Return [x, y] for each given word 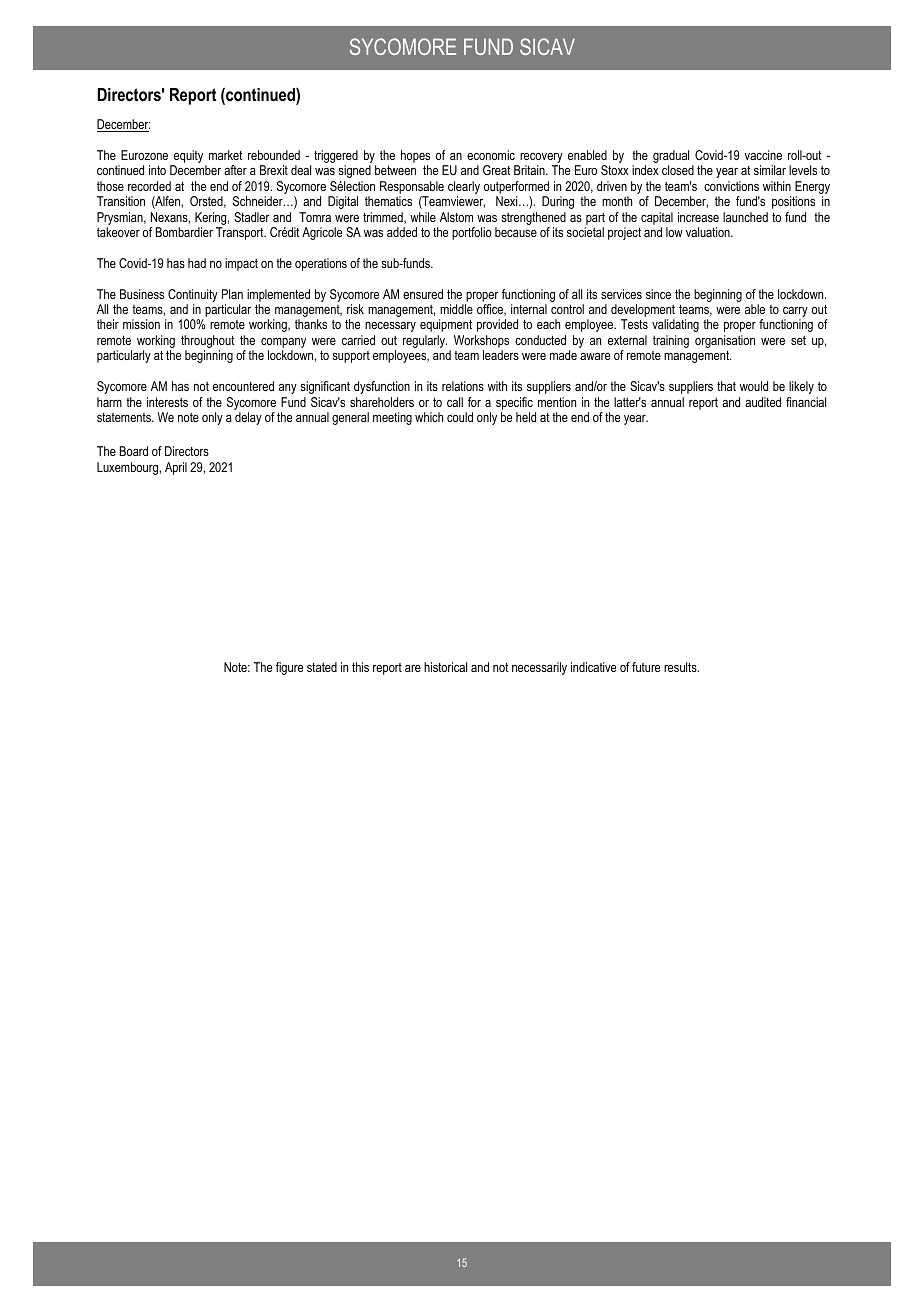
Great [497, 170]
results [681, 667]
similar [770, 170]
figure [289, 668]
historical [445, 667]
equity [189, 158]
